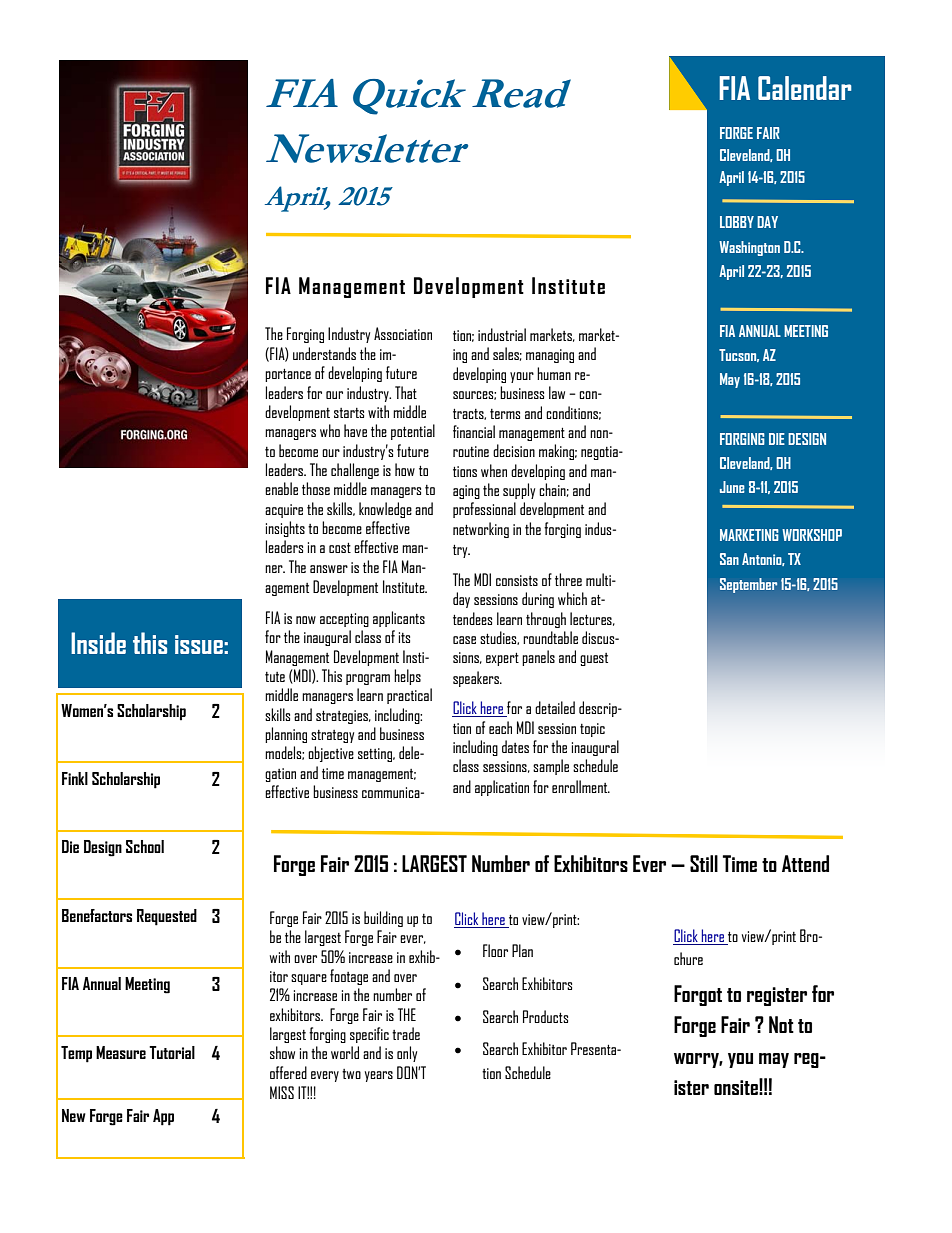  I want to click on networking, so click(481, 530).
